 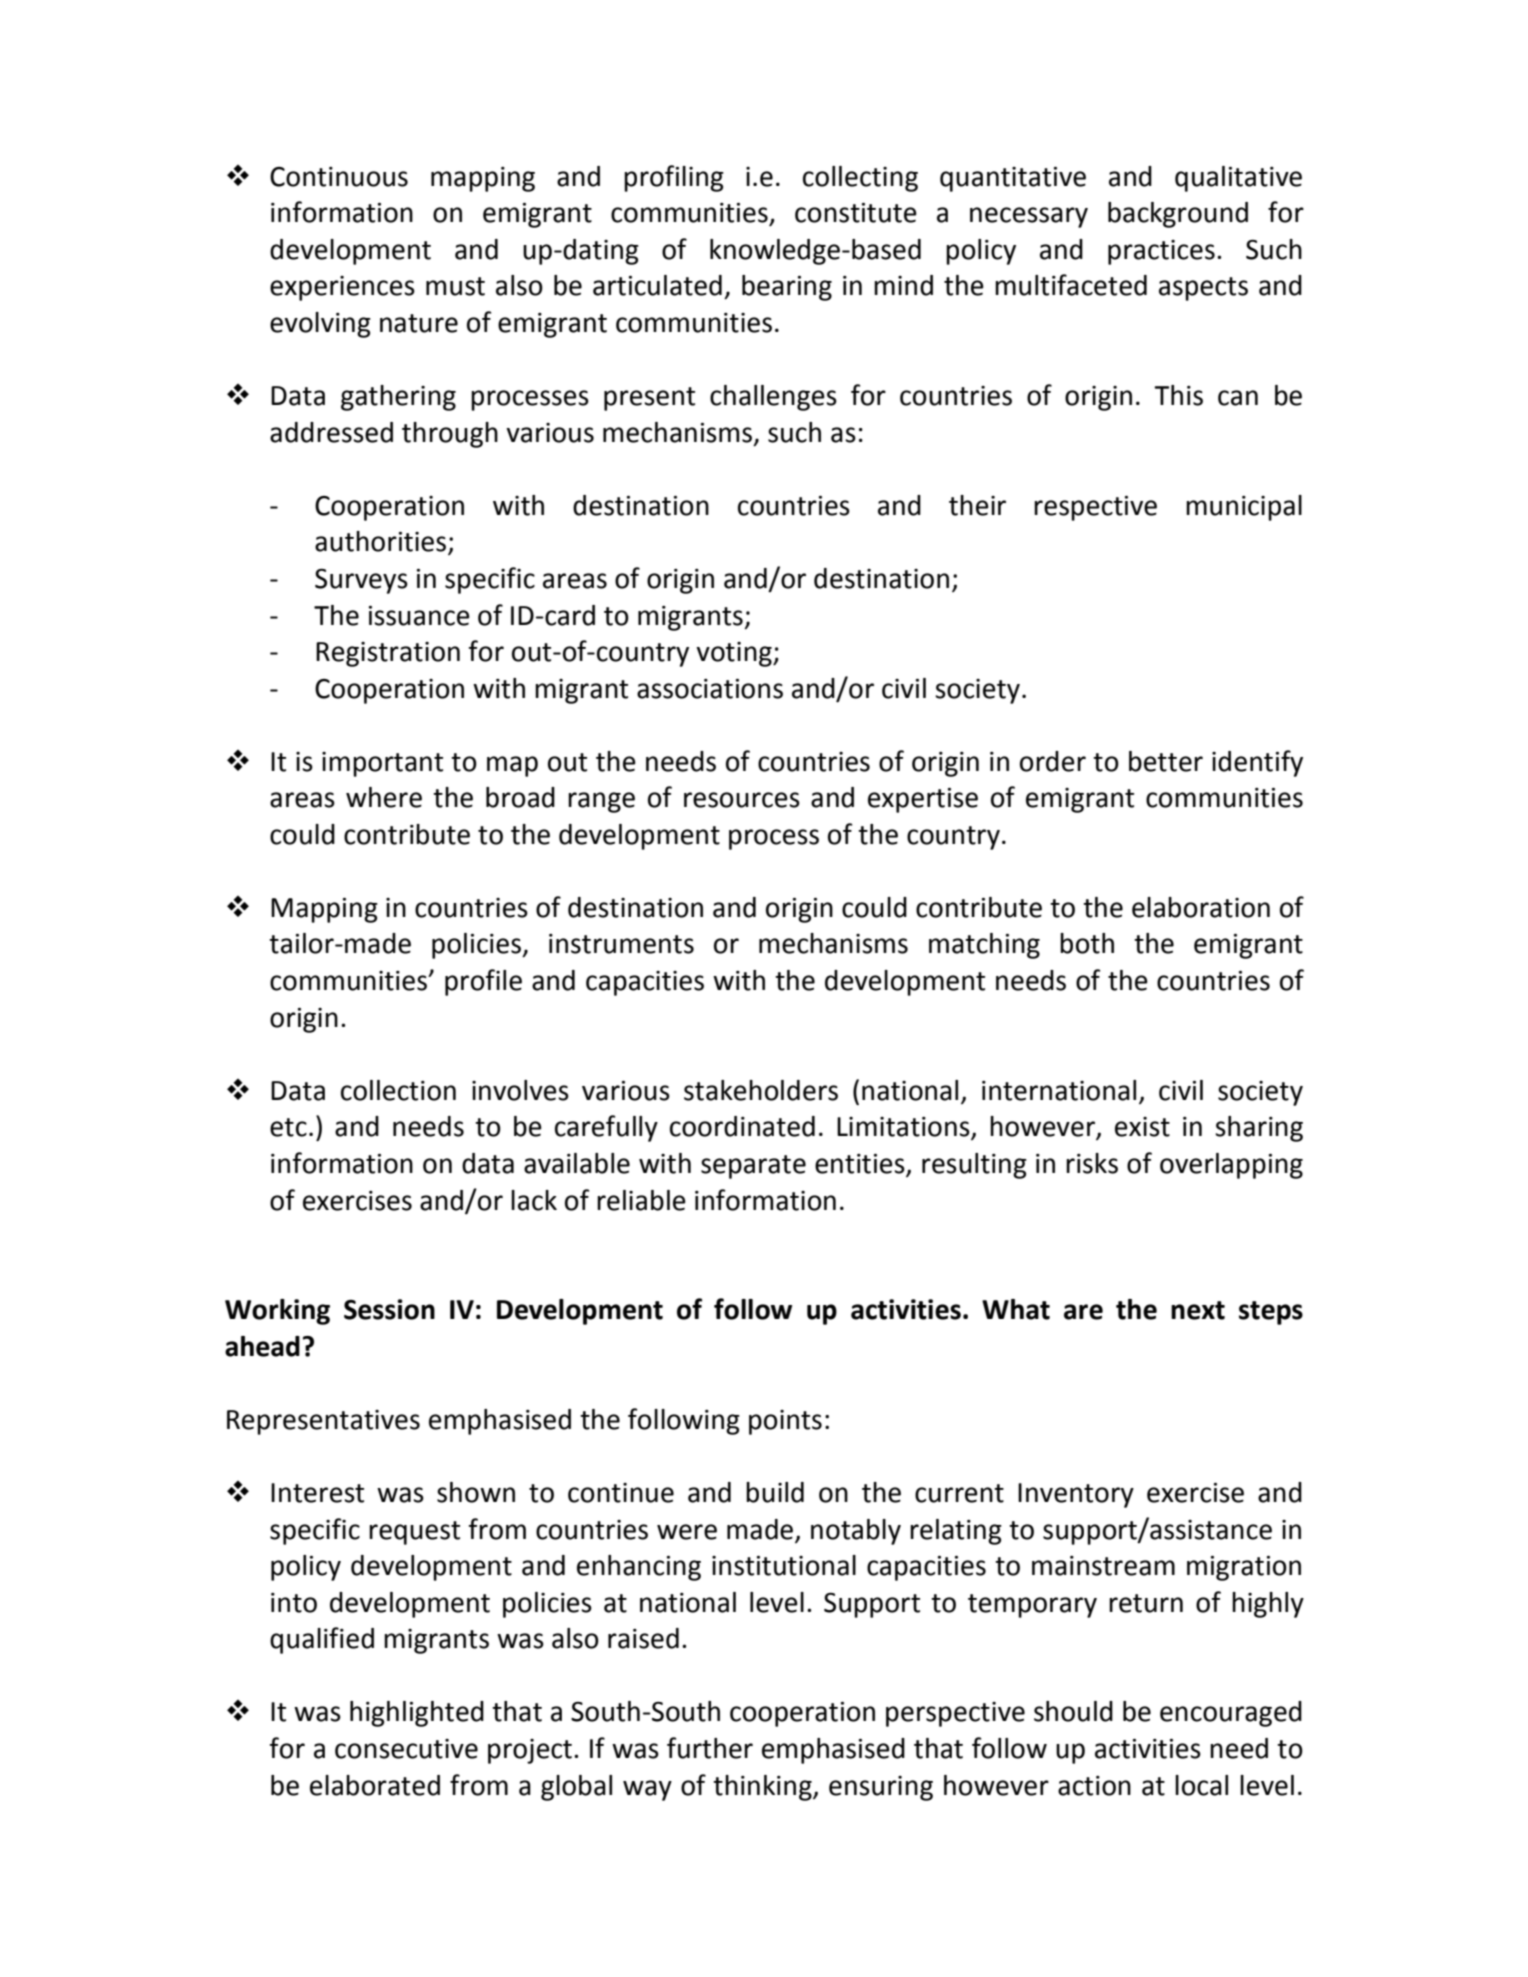 I want to click on next, so click(x=1198, y=1310).
